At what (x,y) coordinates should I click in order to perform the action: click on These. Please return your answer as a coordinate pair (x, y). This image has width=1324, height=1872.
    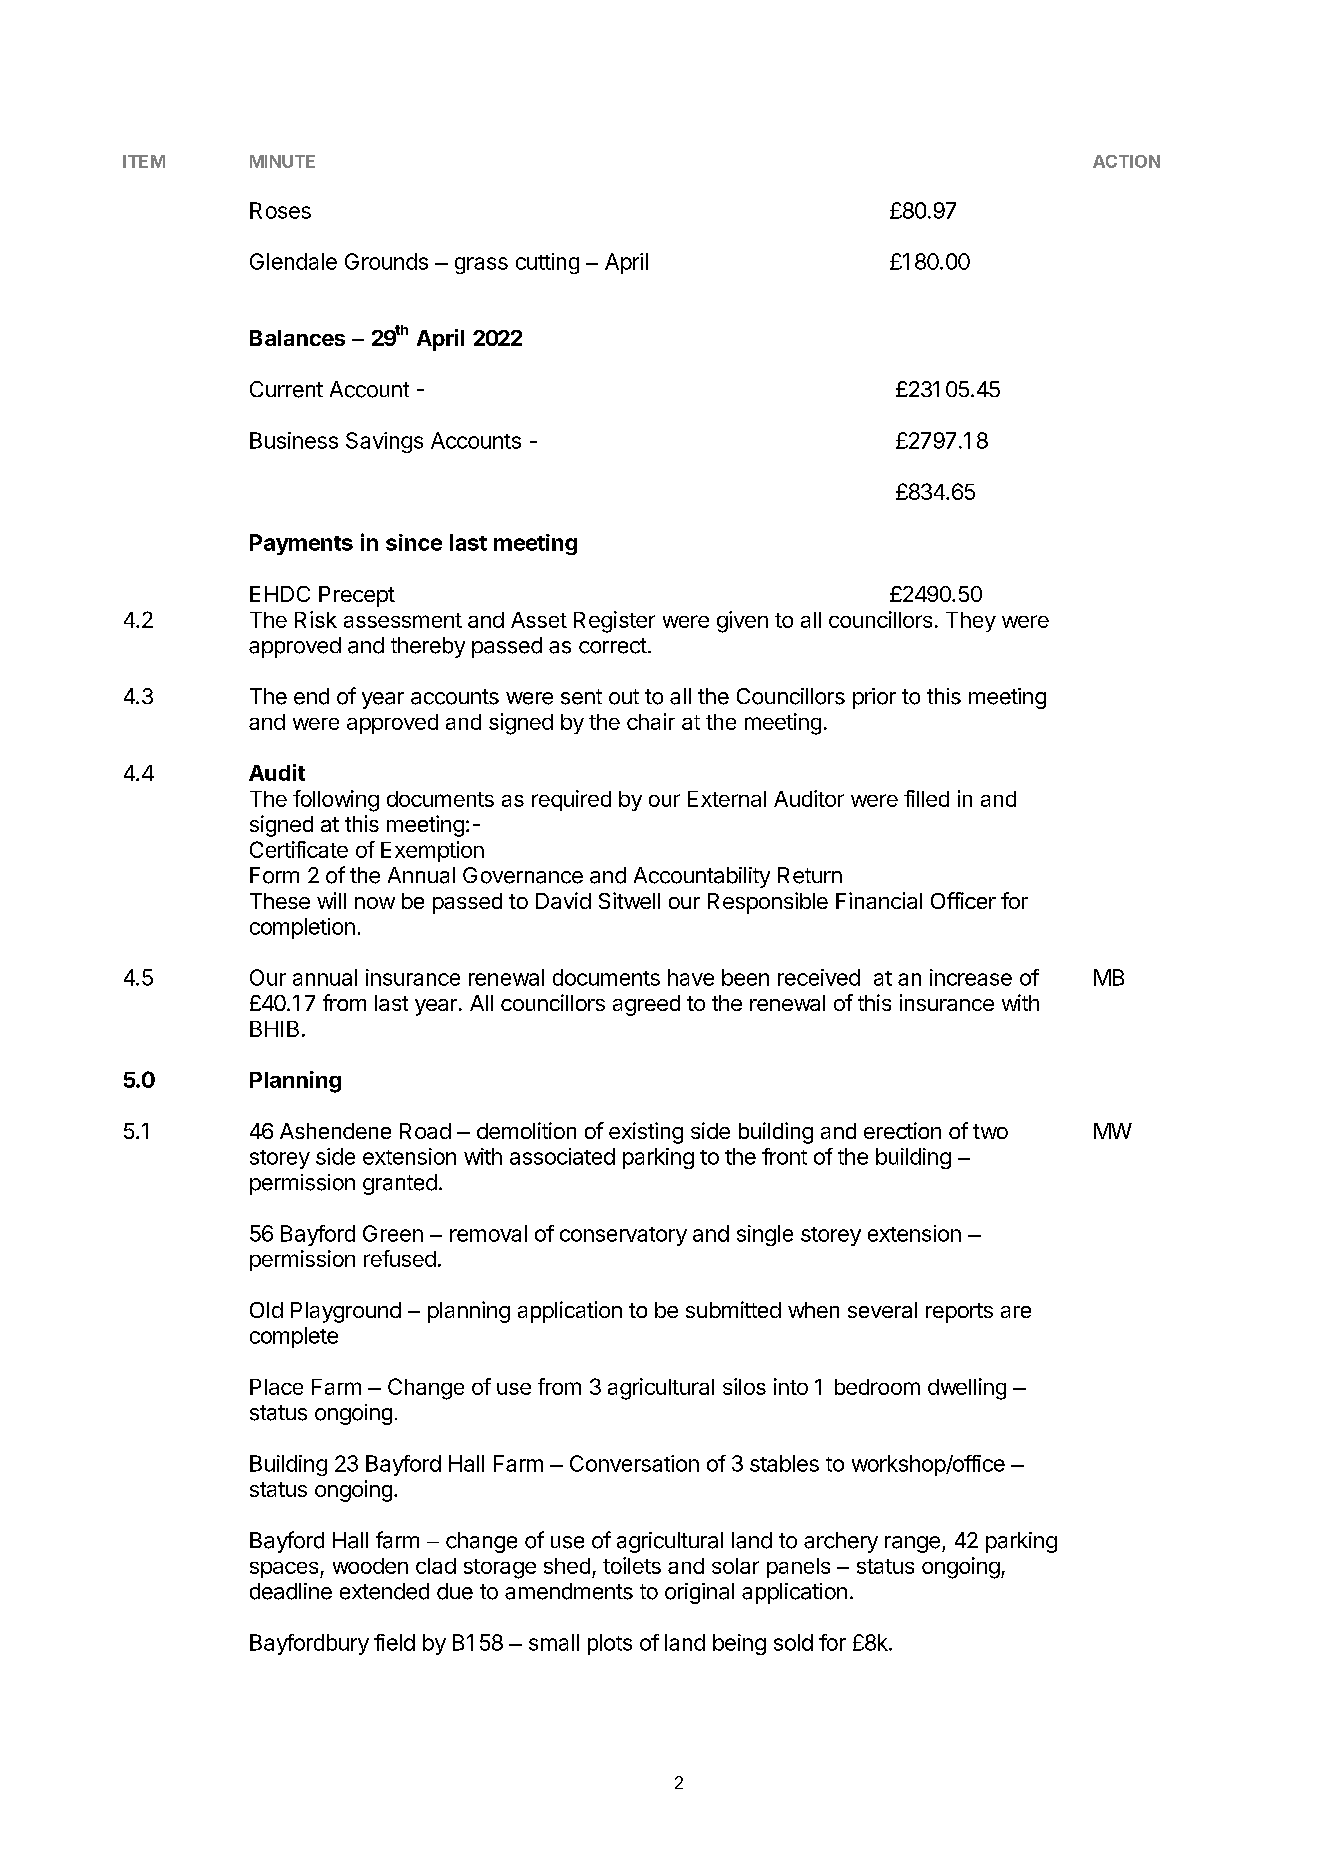
    Looking at the image, I should click on (280, 901).
